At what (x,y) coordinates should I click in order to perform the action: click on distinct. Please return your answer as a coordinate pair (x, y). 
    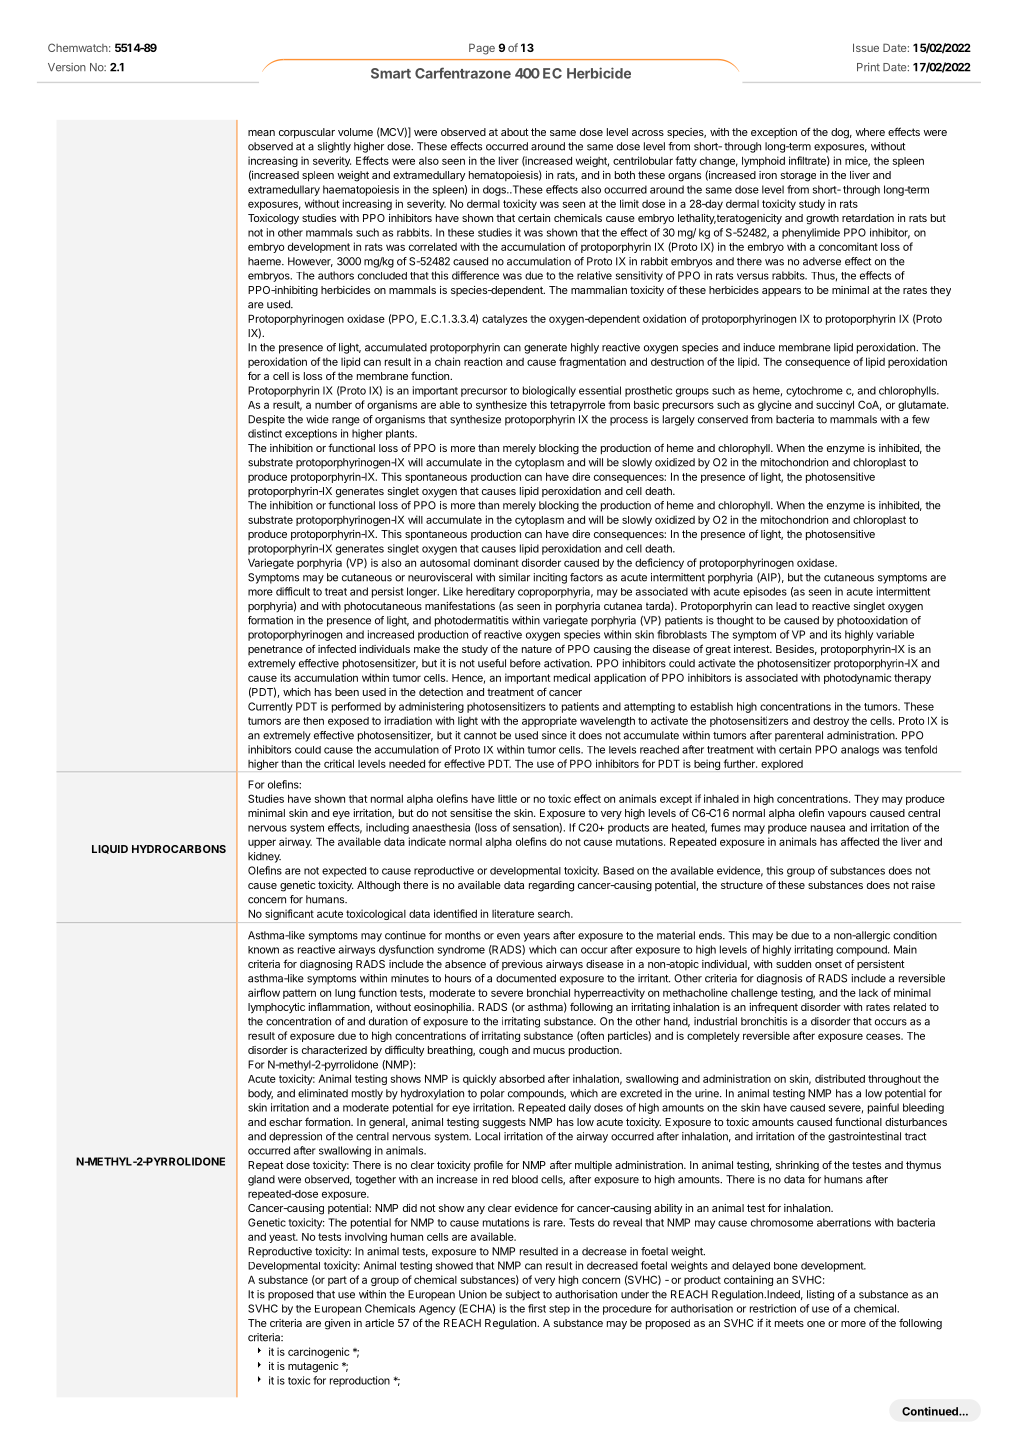
    Looking at the image, I should click on (265, 433).
